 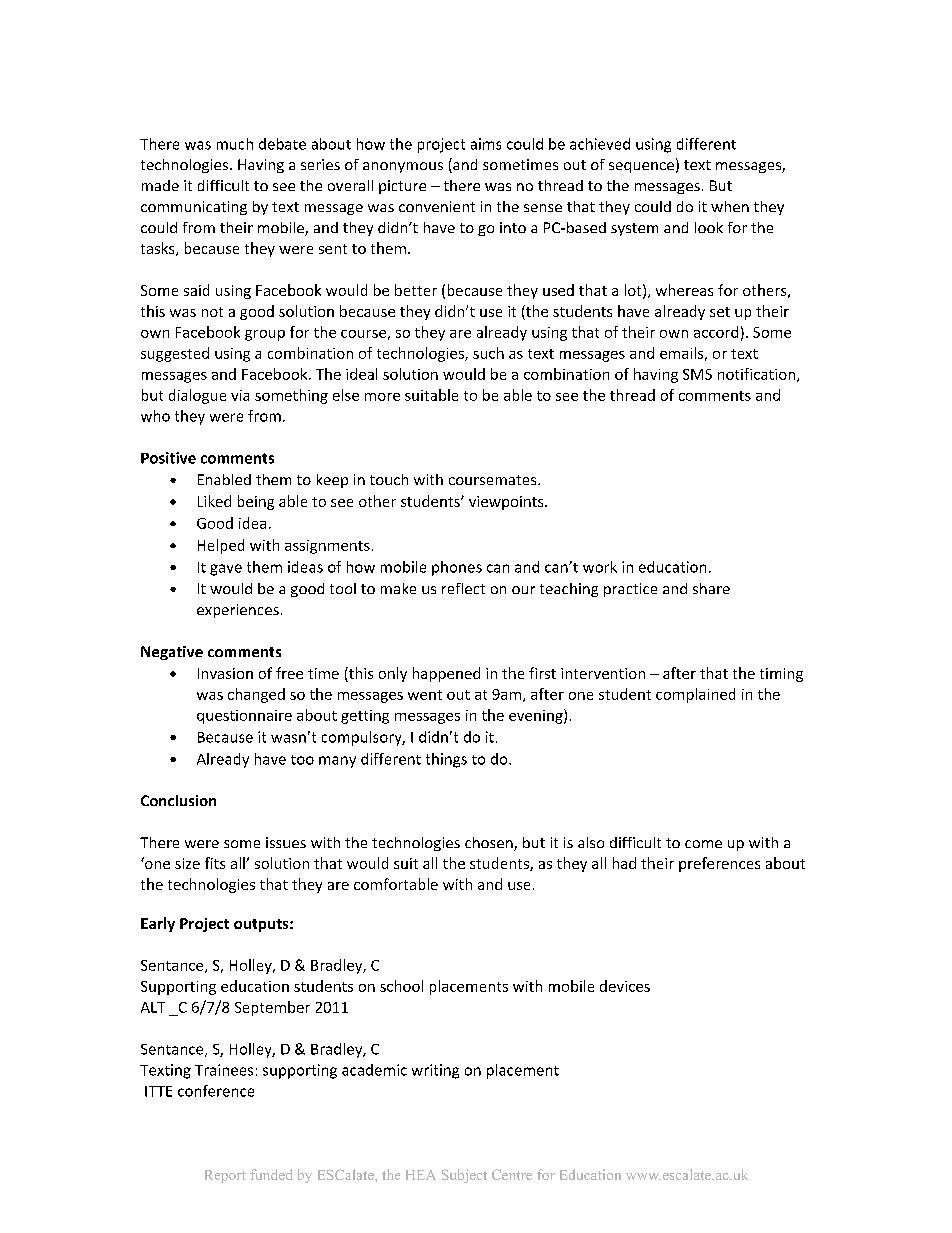 I want to click on when, so click(x=730, y=206).
